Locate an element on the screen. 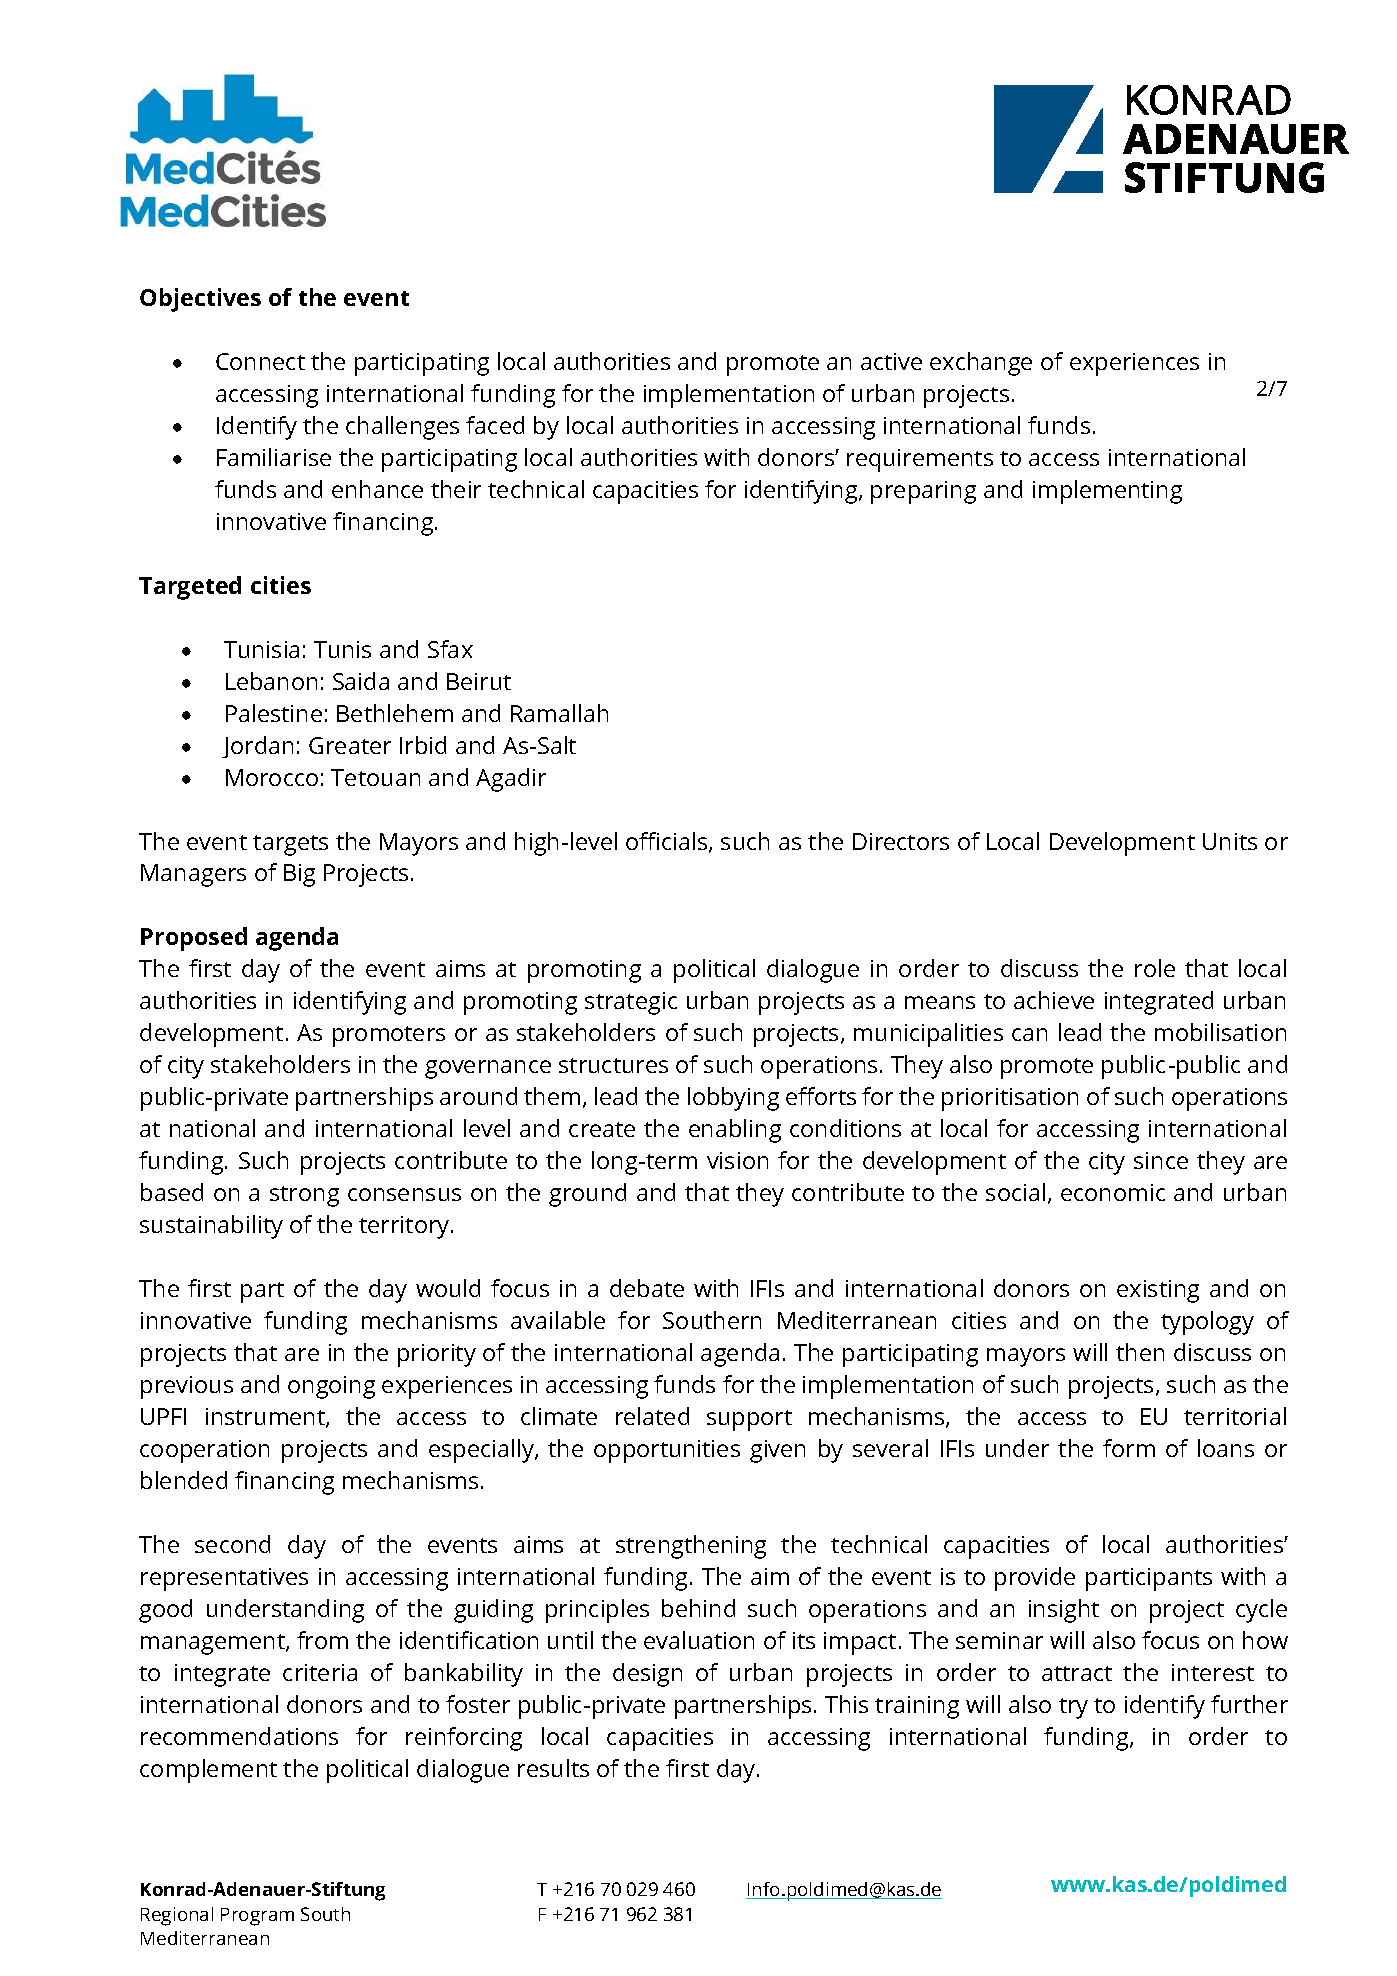  Units is located at coordinates (1230, 841).
